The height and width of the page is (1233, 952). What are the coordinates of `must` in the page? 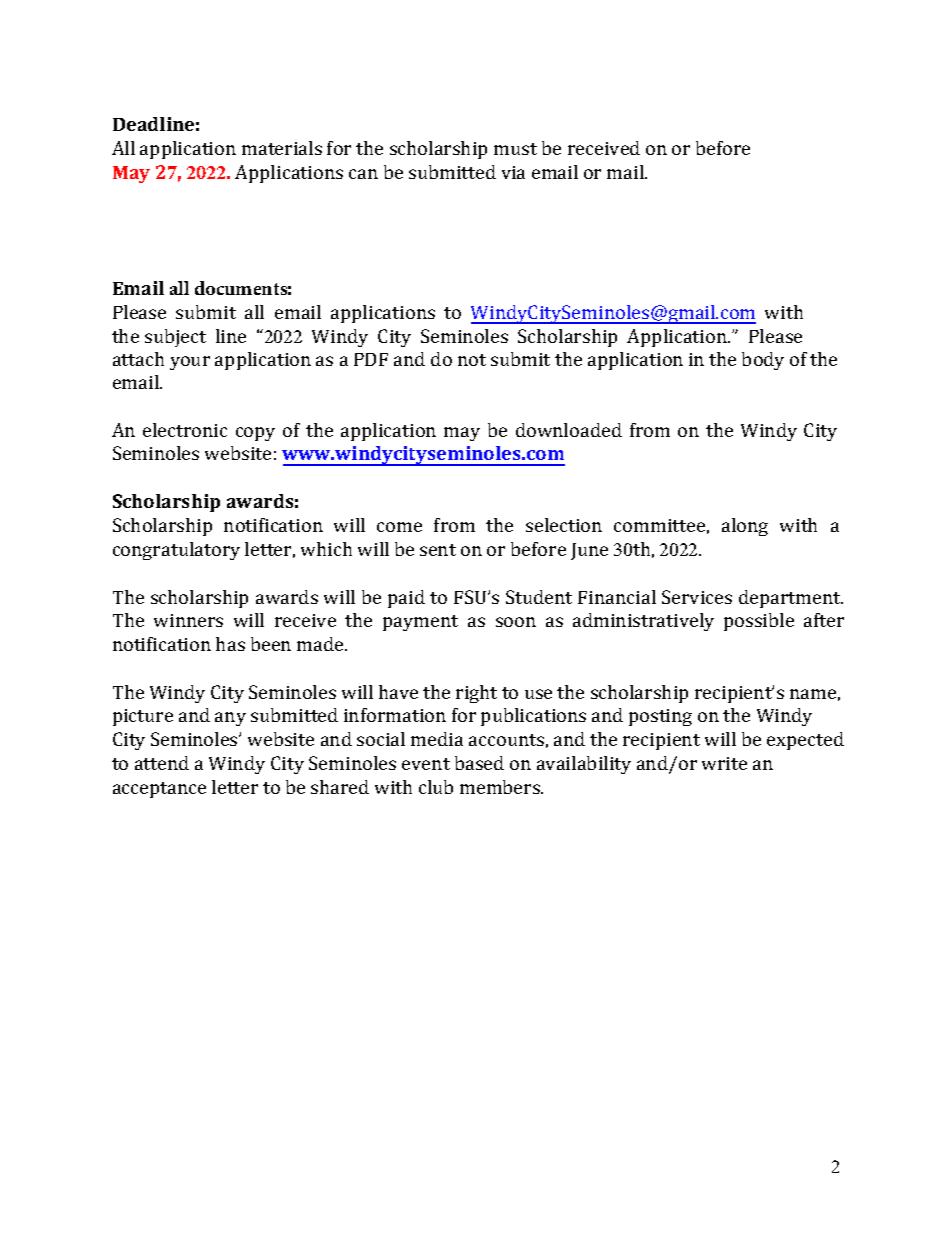 It's located at (515, 149).
